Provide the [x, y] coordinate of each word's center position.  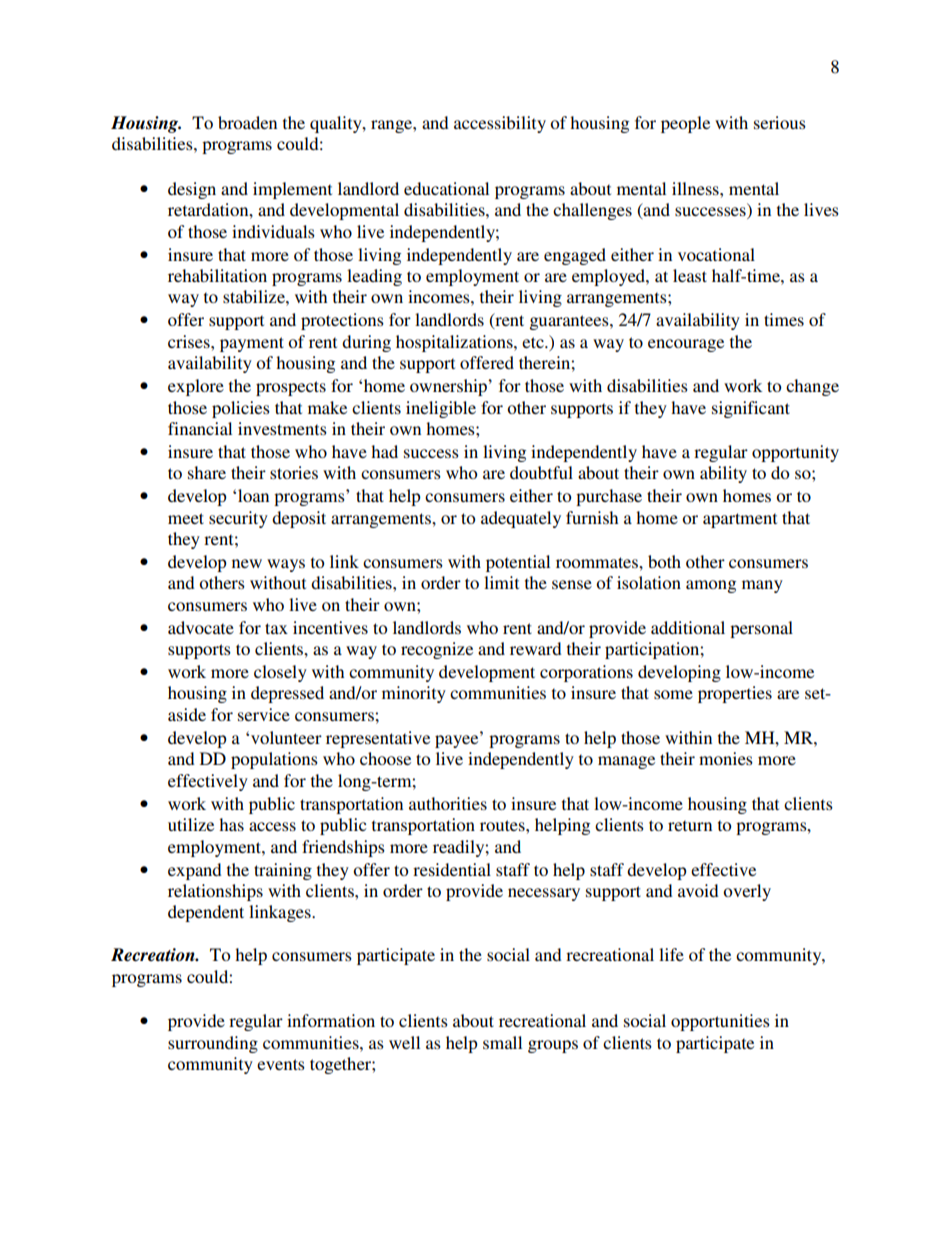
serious [780, 122]
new [247, 563]
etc [534, 342]
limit [501, 582]
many [762, 586]
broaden [247, 122]
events [281, 1064]
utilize [191, 824]
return [690, 825]
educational [446, 188]
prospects [291, 388]
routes [503, 825]
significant [751, 409]
